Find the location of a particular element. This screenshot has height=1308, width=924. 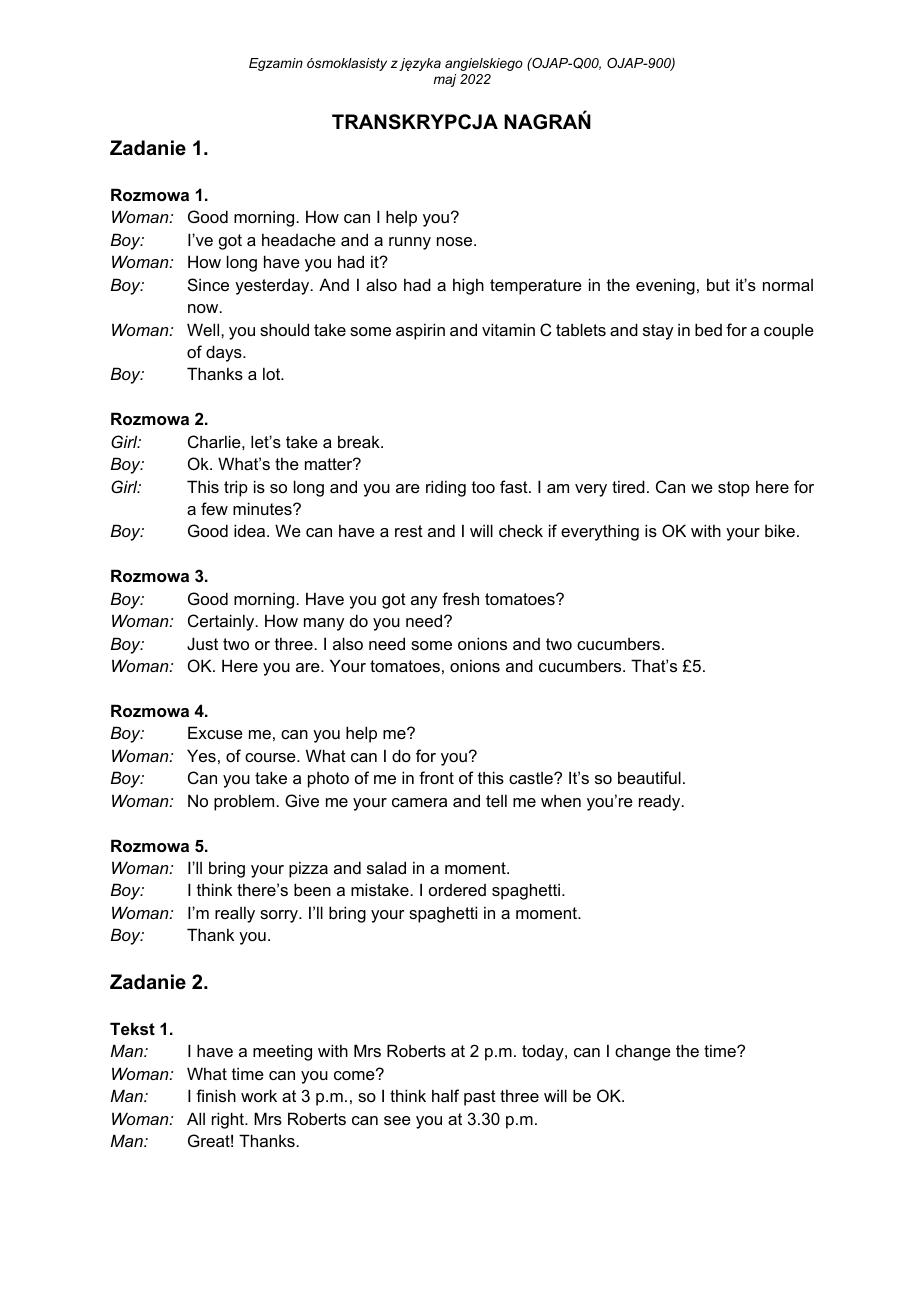

bike is located at coordinates (780, 530).
